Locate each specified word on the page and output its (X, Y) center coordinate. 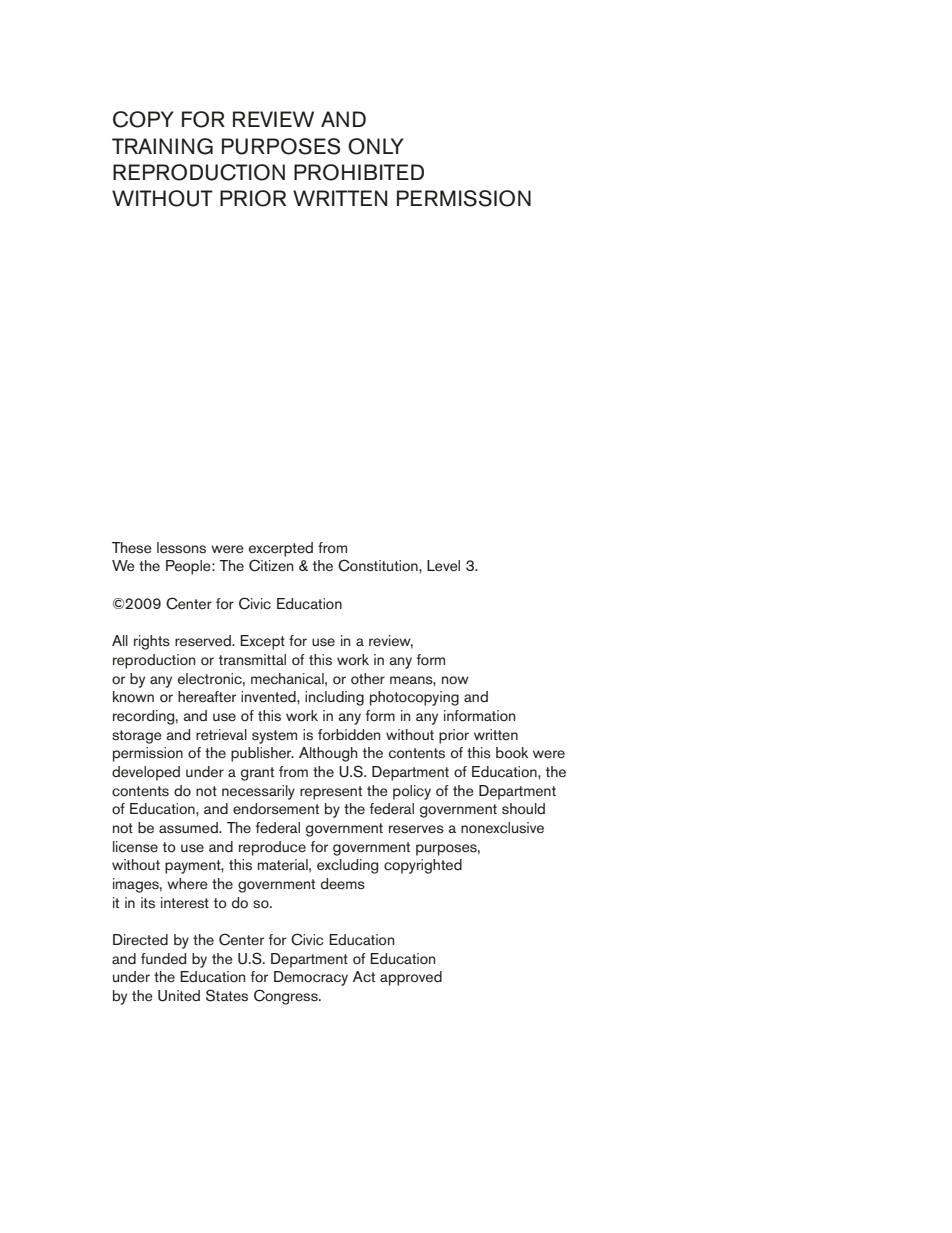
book (512, 753)
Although (328, 754)
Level (443, 565)
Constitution (379, 565)
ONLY (376, 146)
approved (411, 978)
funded (163, 959)
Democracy (311, 978)
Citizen (271, 565)
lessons (181, 548)
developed (146, 773)
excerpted (281, 549)
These (132, 548)
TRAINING (162, 146)
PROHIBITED (359, 172)
